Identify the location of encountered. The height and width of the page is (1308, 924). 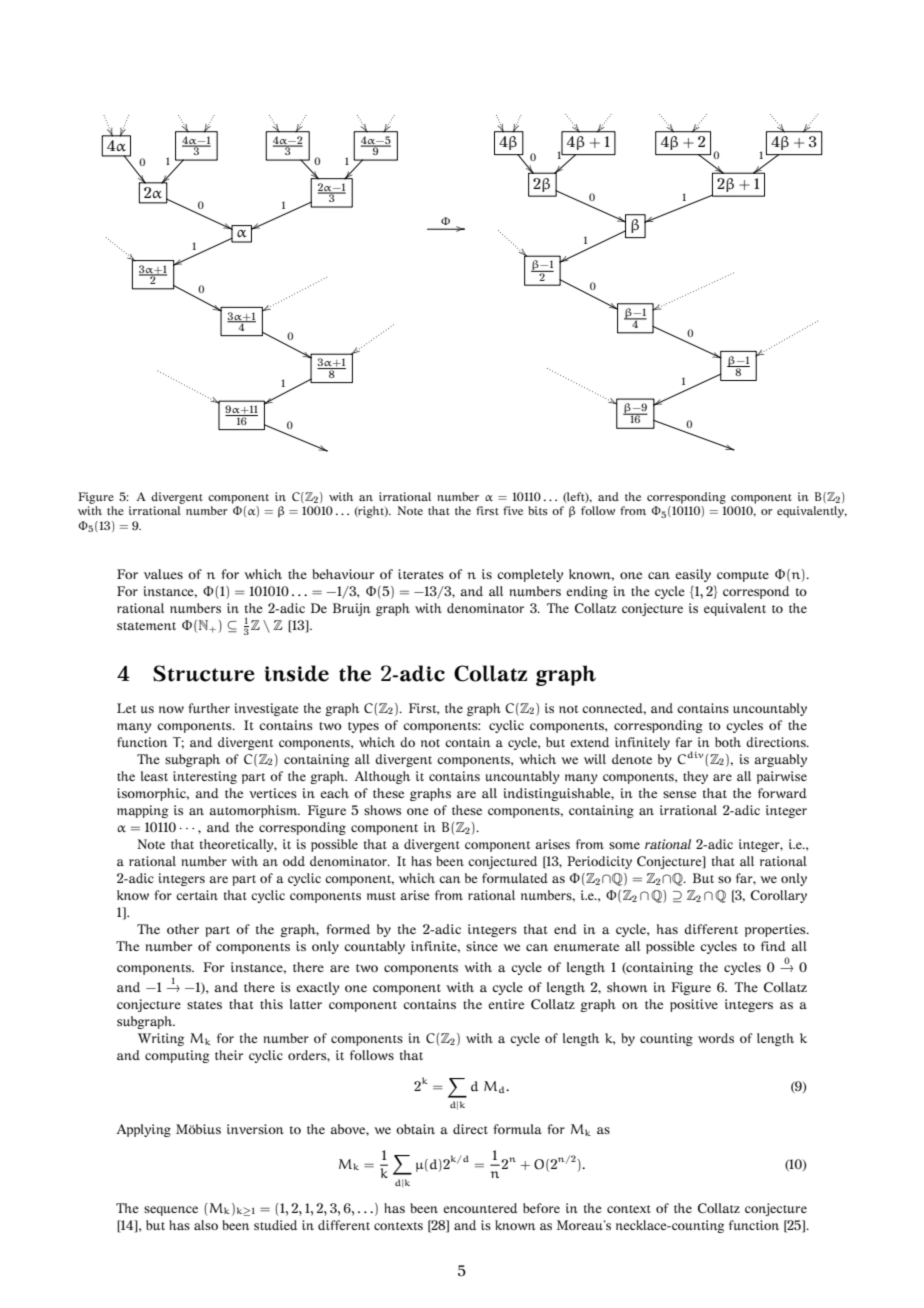
(480, 1208).
